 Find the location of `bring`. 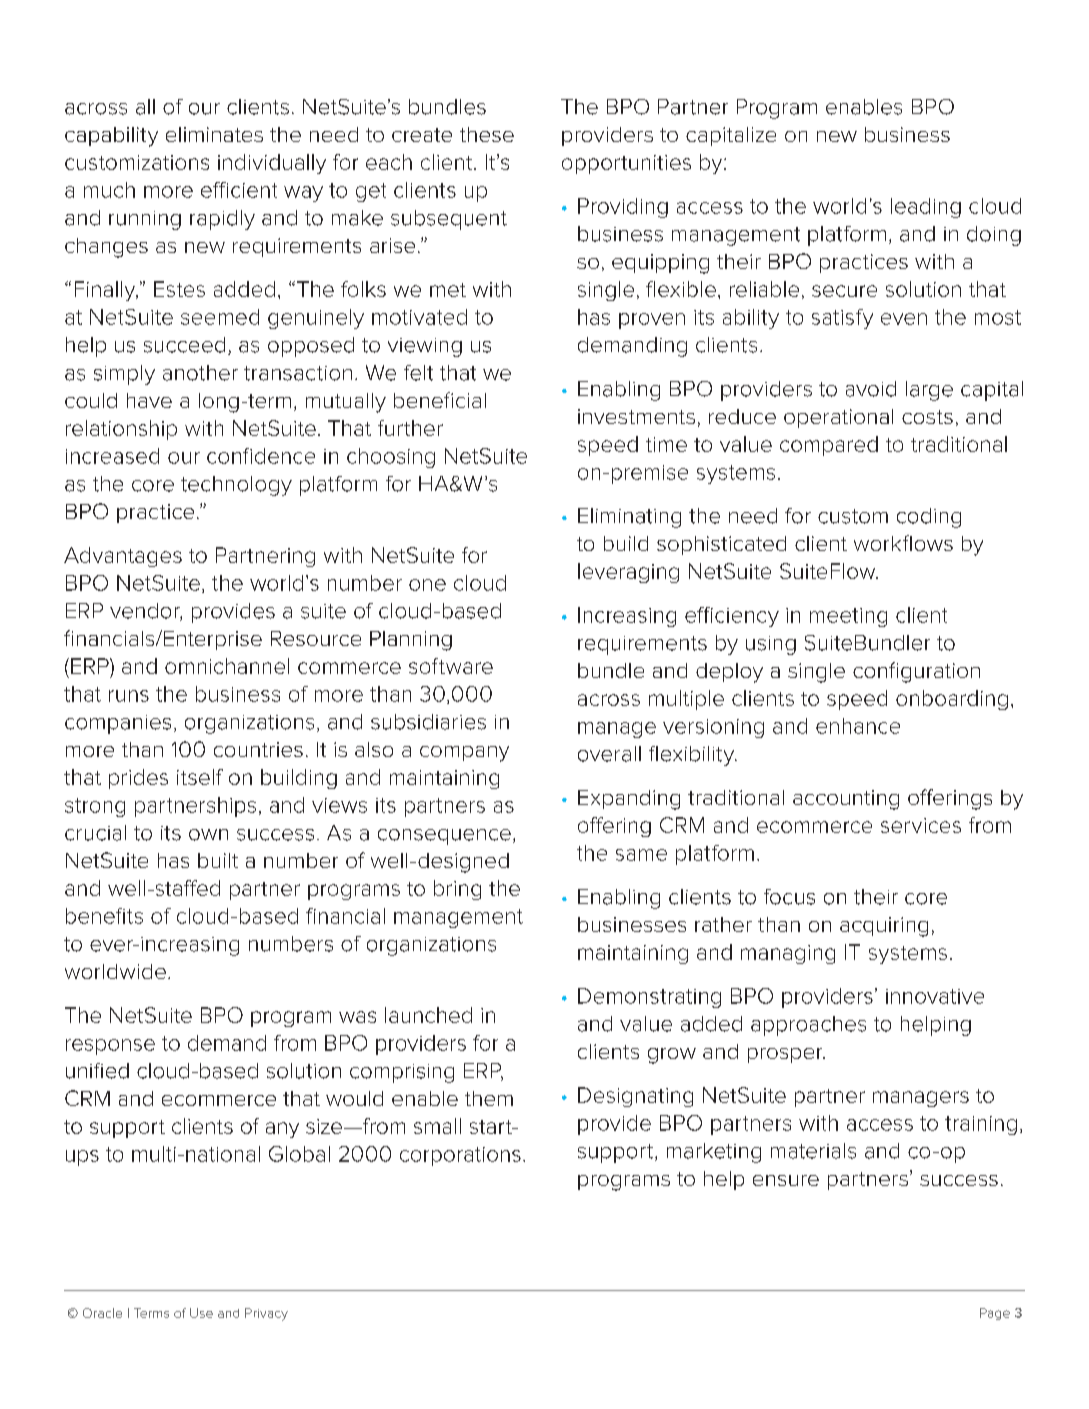

bring is located at coordinates (457, 890).
